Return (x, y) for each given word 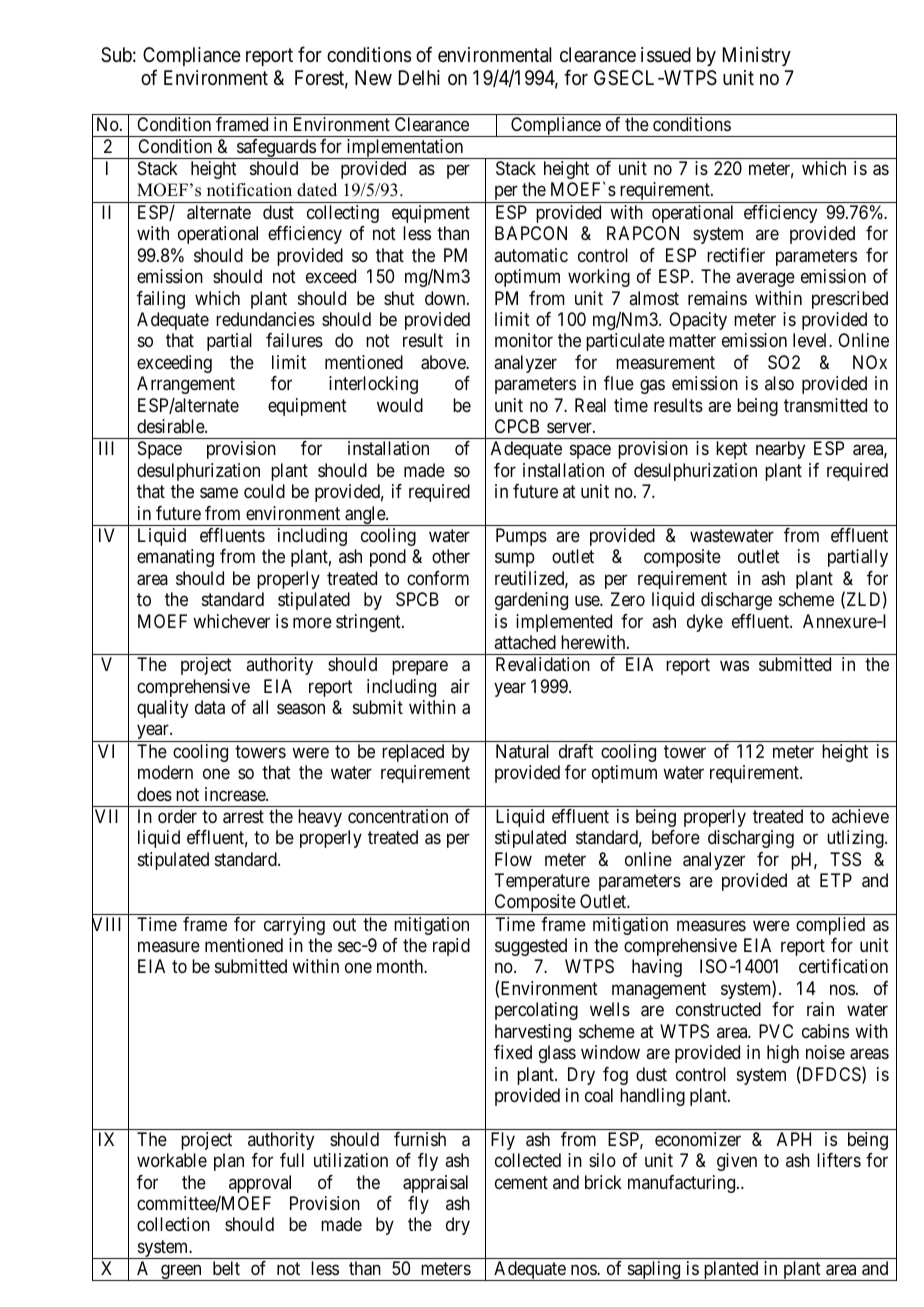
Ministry (757, 56)
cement (521, 1182)
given (737, 1162)
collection (173, 1224)
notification (249, 190)
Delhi (419, 77)
